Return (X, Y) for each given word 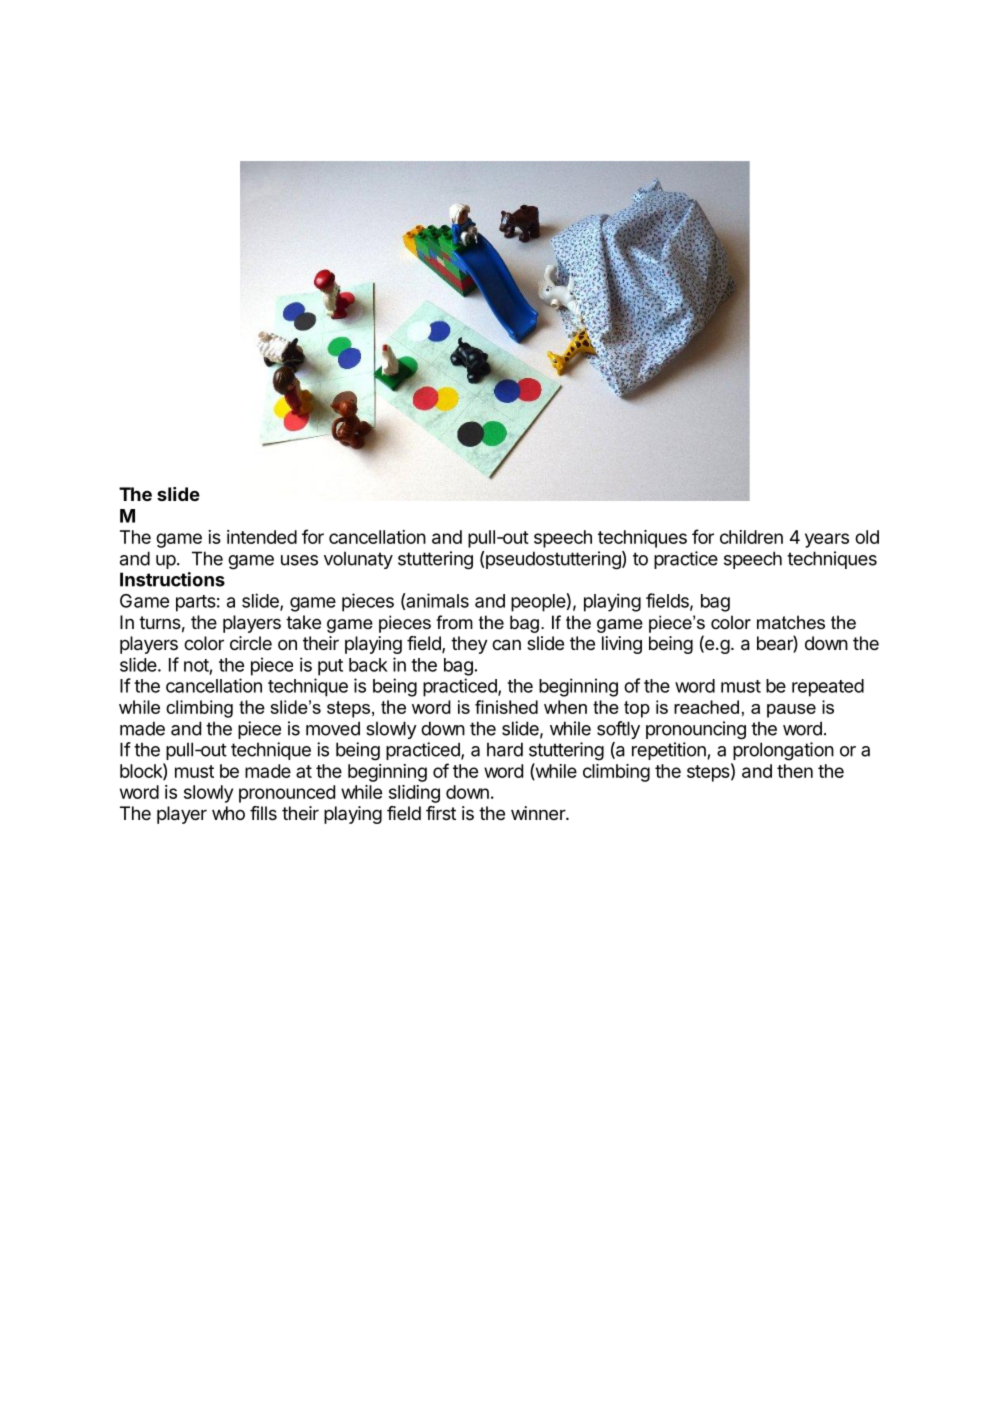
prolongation (783, 751)
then (795, 771)
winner (539, 813)
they (469, 645)
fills (263, 813)
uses (299, 560)
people (538, 603)
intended (262, 537)
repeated (828, 688)
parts (196, 603)
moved (333, 728)
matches (791, 622)
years (827, 540)
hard (505, 749)
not (196, 665)
